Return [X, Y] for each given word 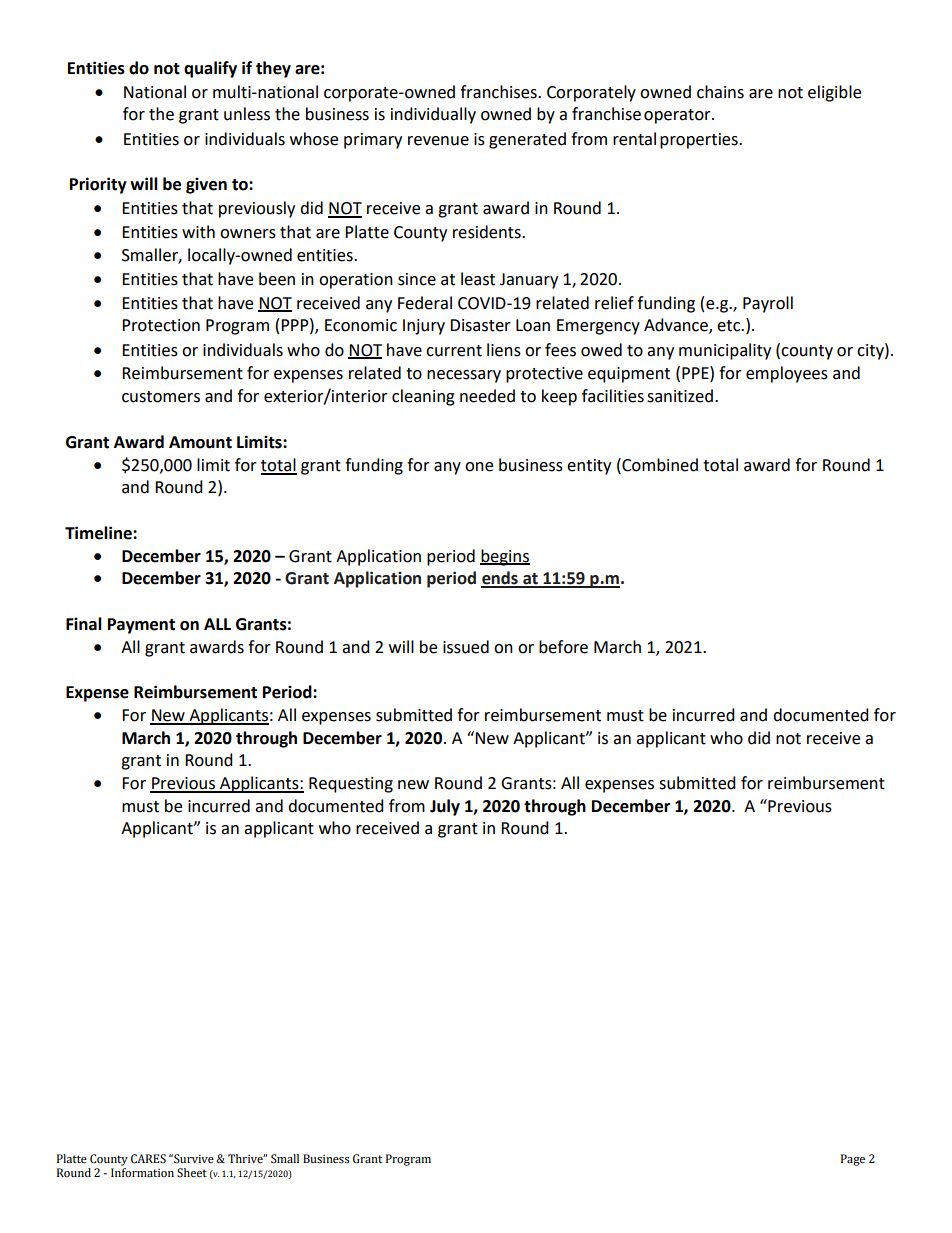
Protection [161, 325]
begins [505, 557]
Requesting [351, 785]
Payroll [768, 304]
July [445, 807]
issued [466, 647]
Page [853, 1160]
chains [720, 92]
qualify [210, 69]
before [563, 647]
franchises [499, 92]
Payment [141, 626]
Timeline [99, 533]
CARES [148, 1159]
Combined [659, 465]
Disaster [480, 325]
